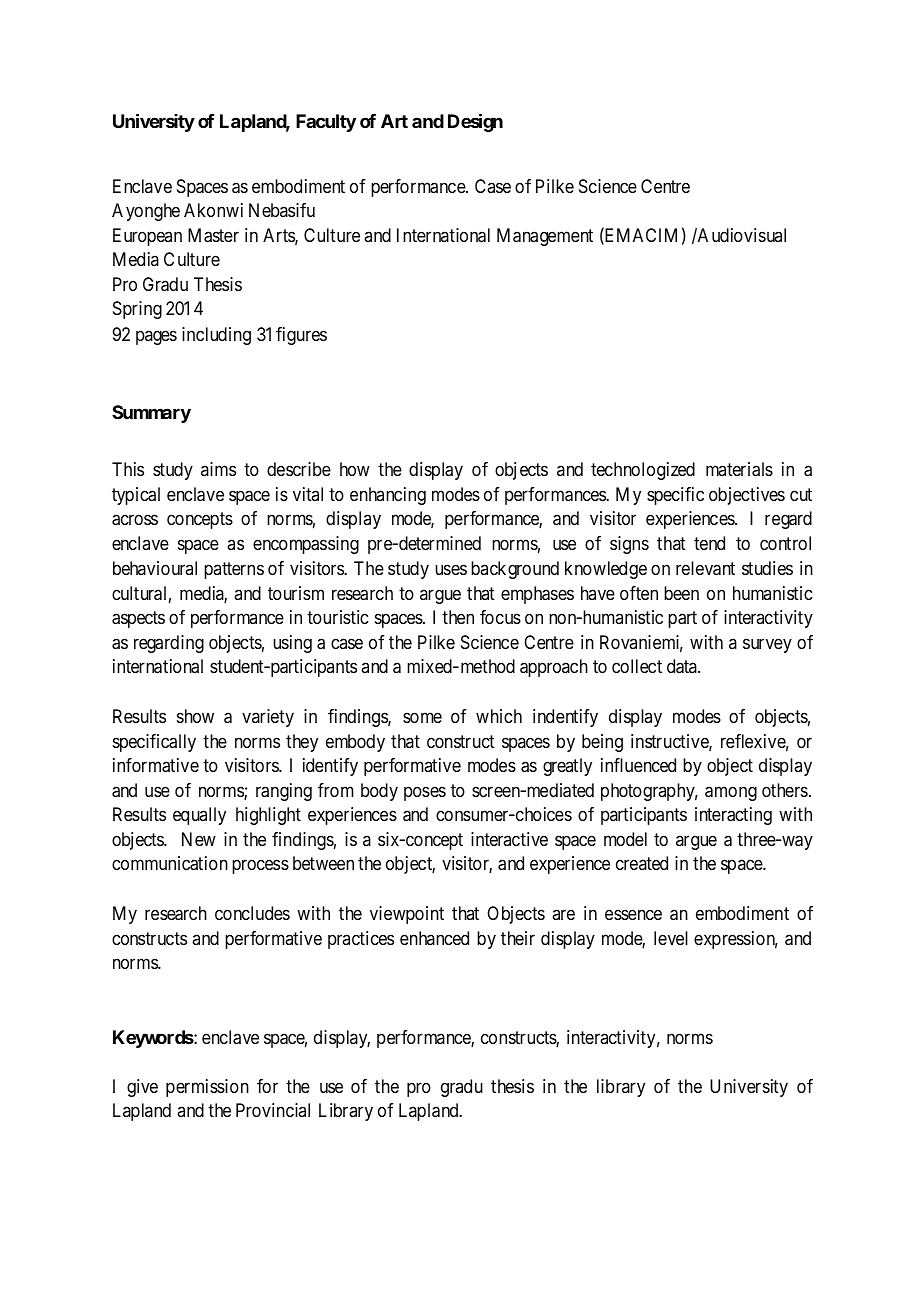  What do you see at coordinates (475, 122) in the screenshot?
I see `Design` at bounding box center [475, 122].
